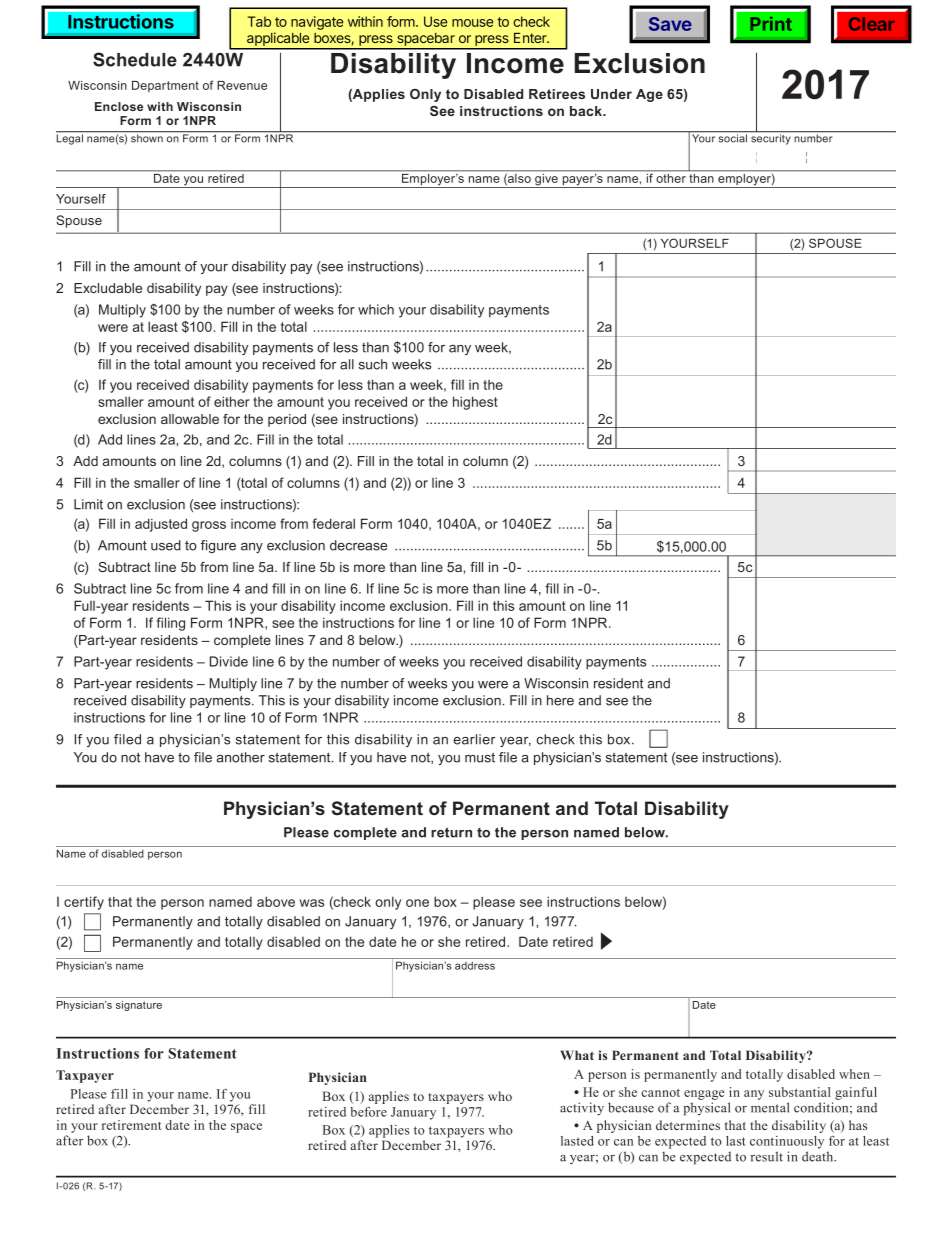 The image size is (952, 1233). What do you see at coordinates (358, 545) in the screenshot?
I see `decrease` at bounding box center [358, 545].
